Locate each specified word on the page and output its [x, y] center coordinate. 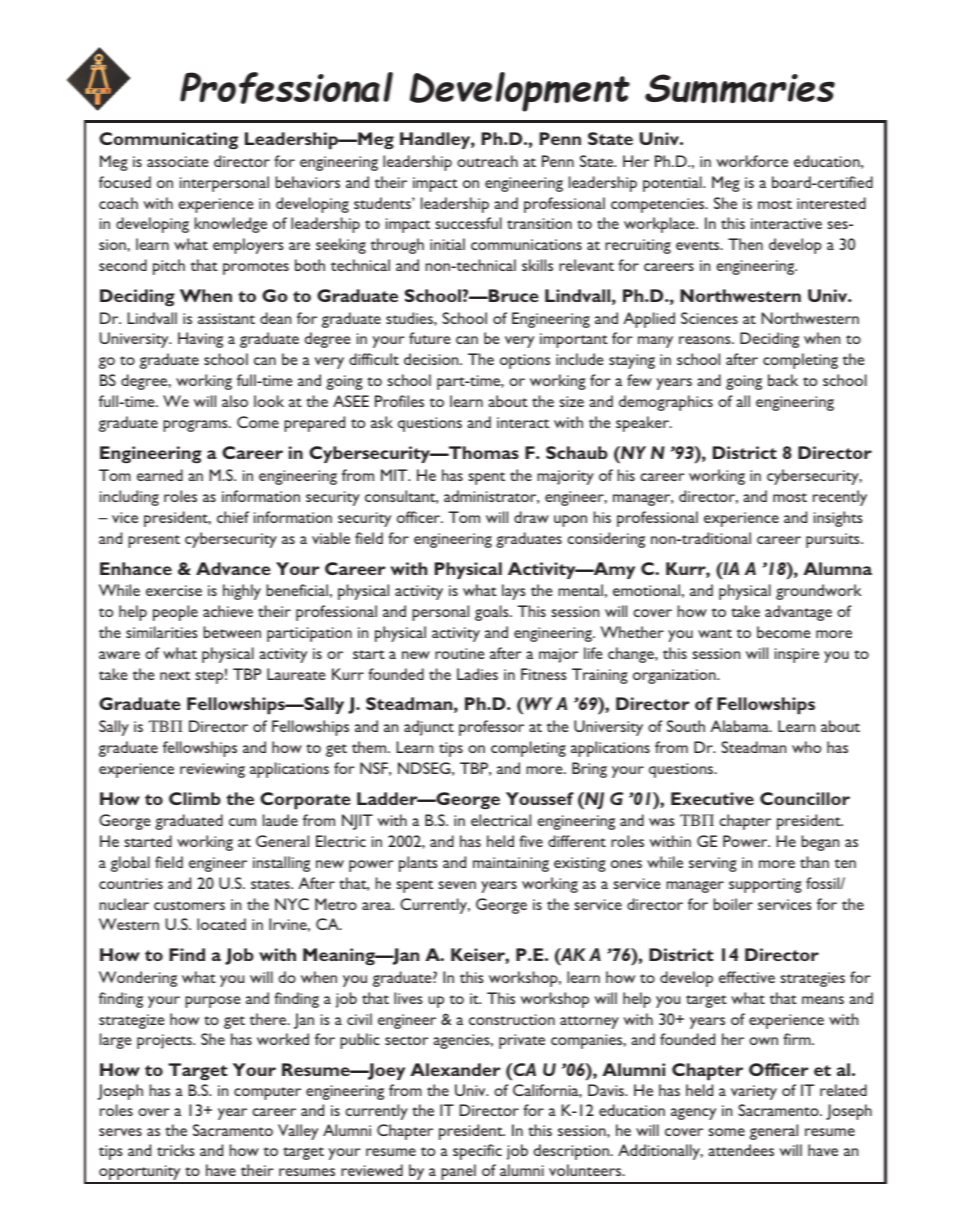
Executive [712, 798]
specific [477, 1152]
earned [160, 475]
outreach [487, 161]
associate [177, 161]
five [531, 841]
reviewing [212, 770]
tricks [175, 1150]
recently [840, 498]
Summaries [740, 89]
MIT [395, 475]
